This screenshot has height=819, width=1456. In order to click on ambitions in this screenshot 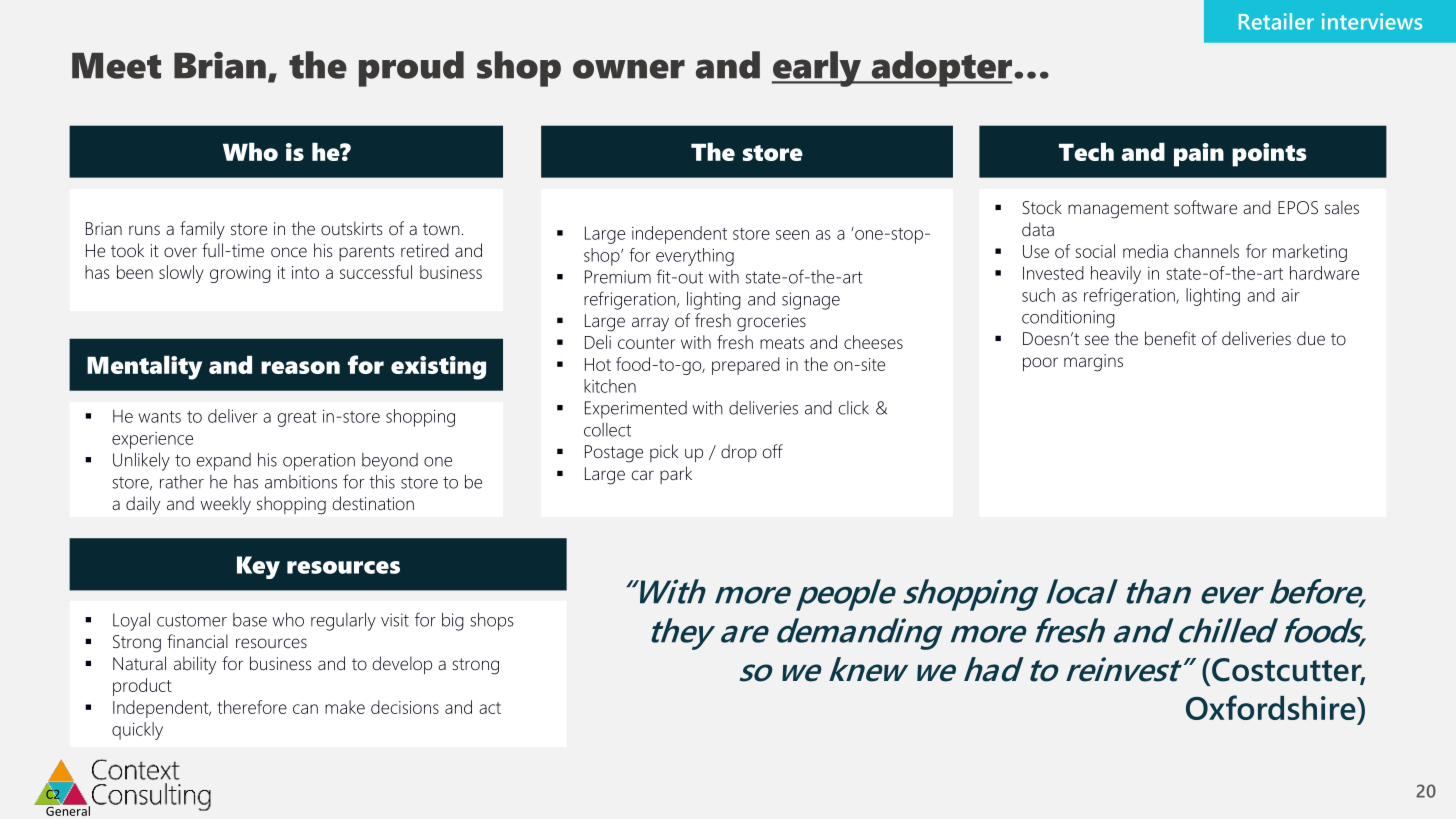, I will do `click(301, 482)`.
